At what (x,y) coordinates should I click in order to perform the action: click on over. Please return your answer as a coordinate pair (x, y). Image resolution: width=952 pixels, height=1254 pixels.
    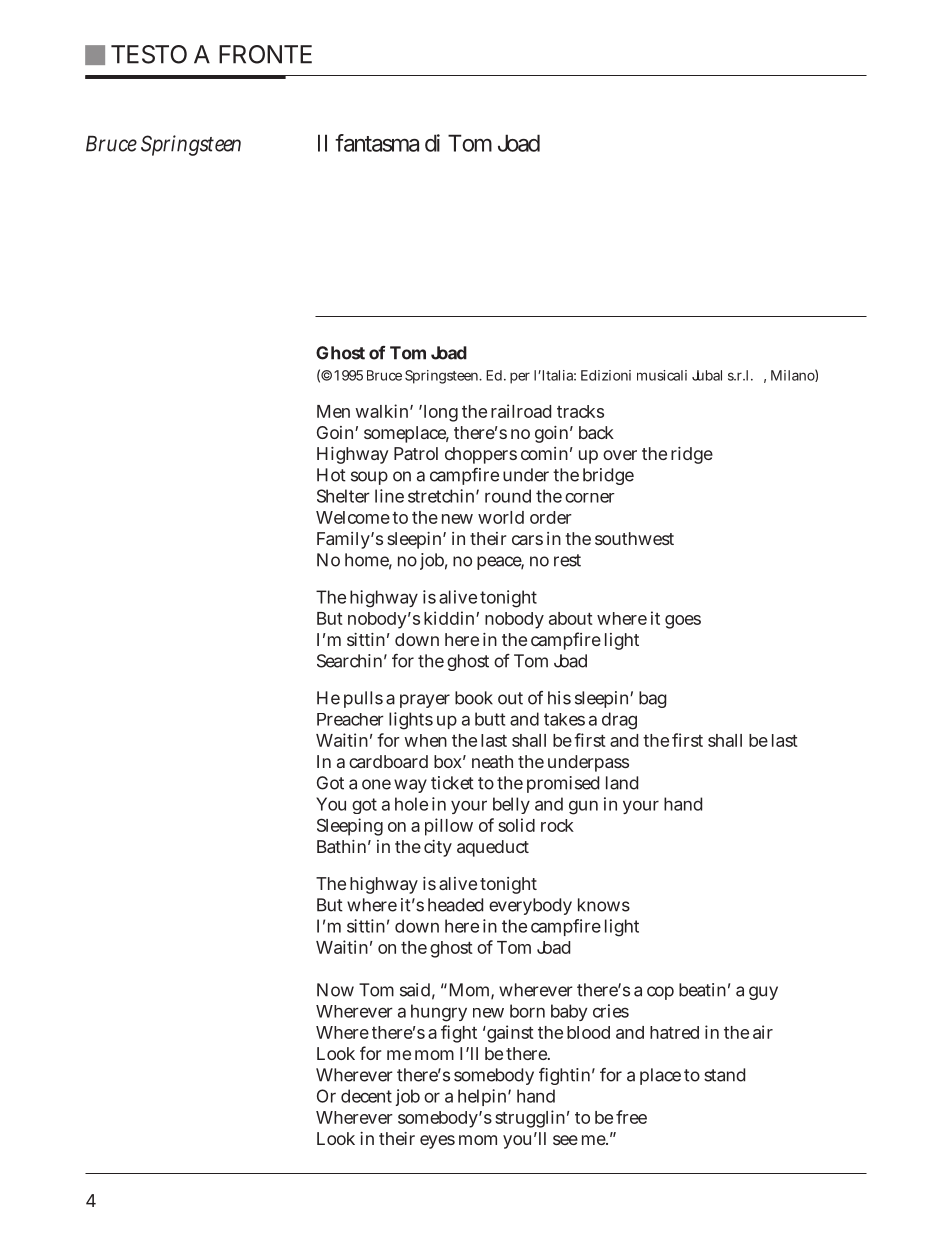
    Looking at the image, I should click on (620, 455).
